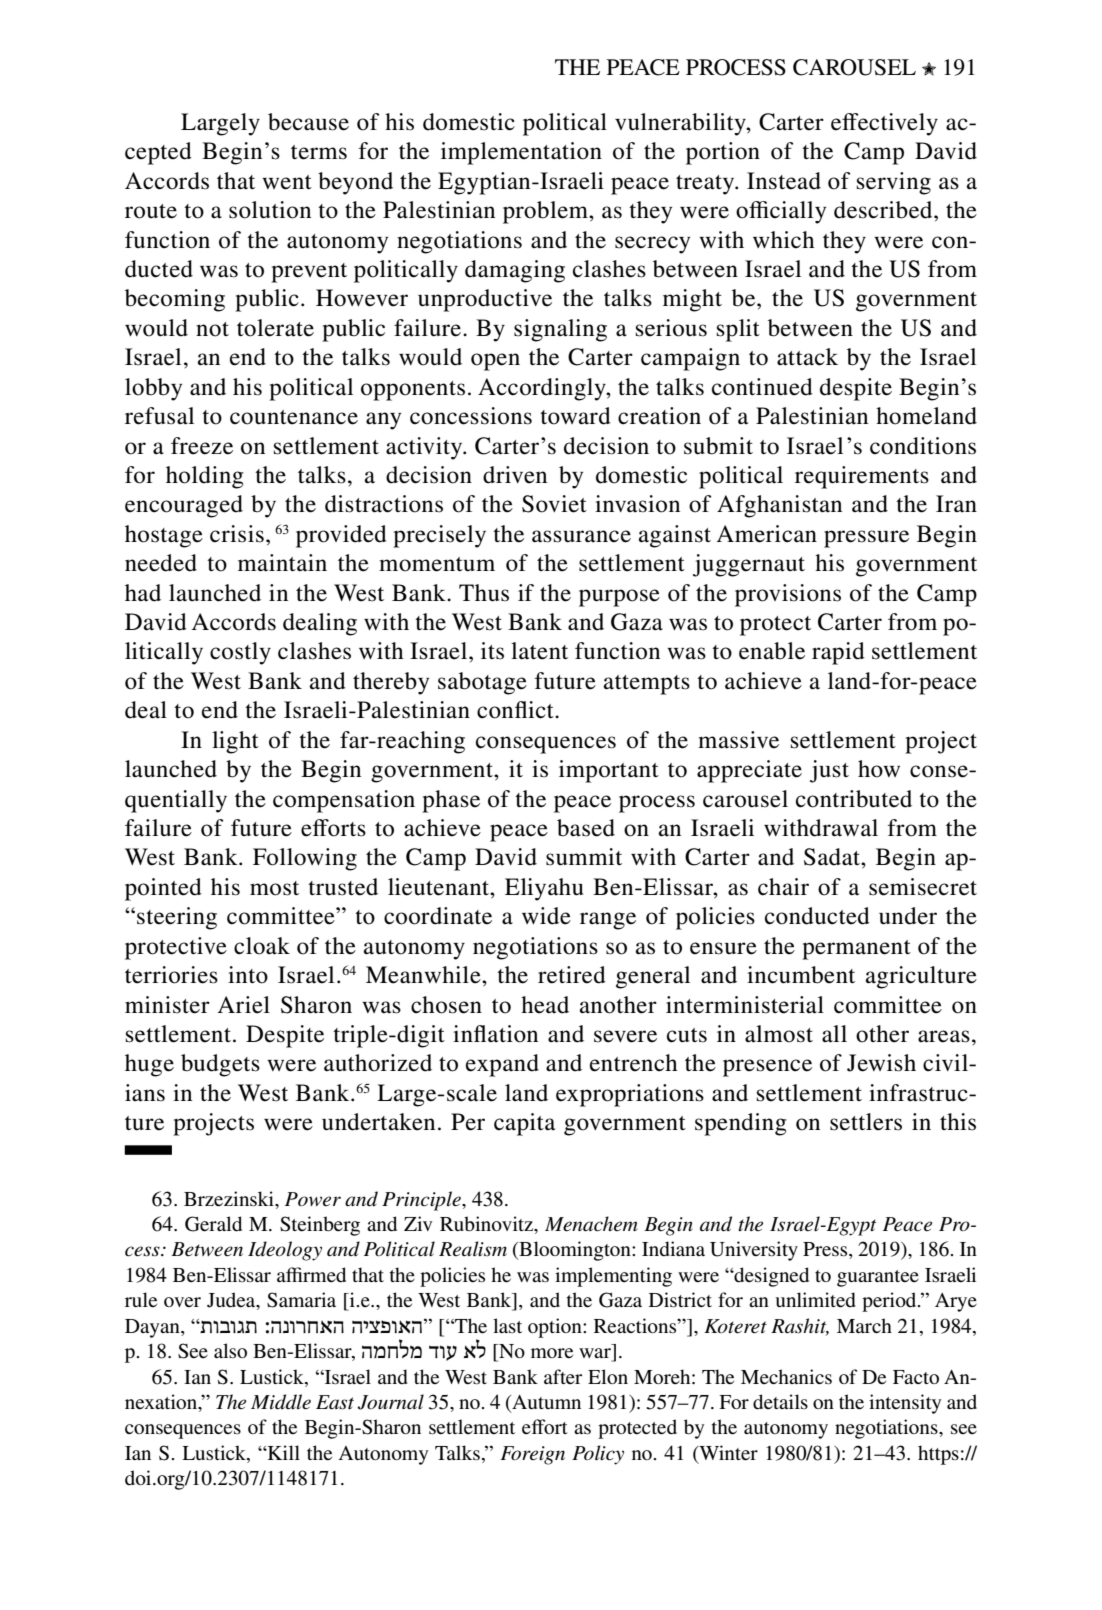 Image resolution: width=1102 pixels, height=1610 pixels. What do you see at coordinates (521, 153) in the document?
I see `implementation` at bounding box center [521, 153].
